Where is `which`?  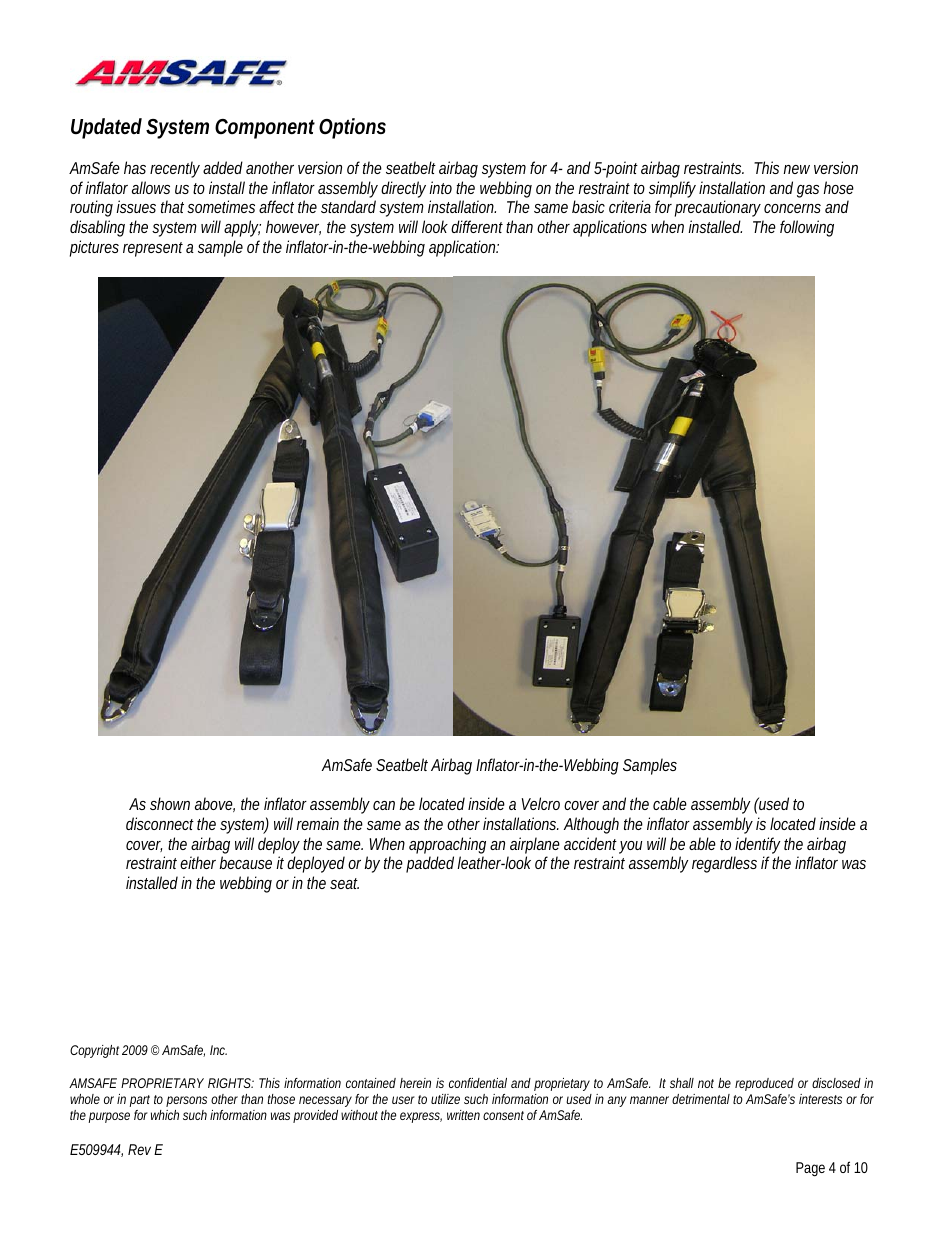 which is located at coordinates (165, 1115).
